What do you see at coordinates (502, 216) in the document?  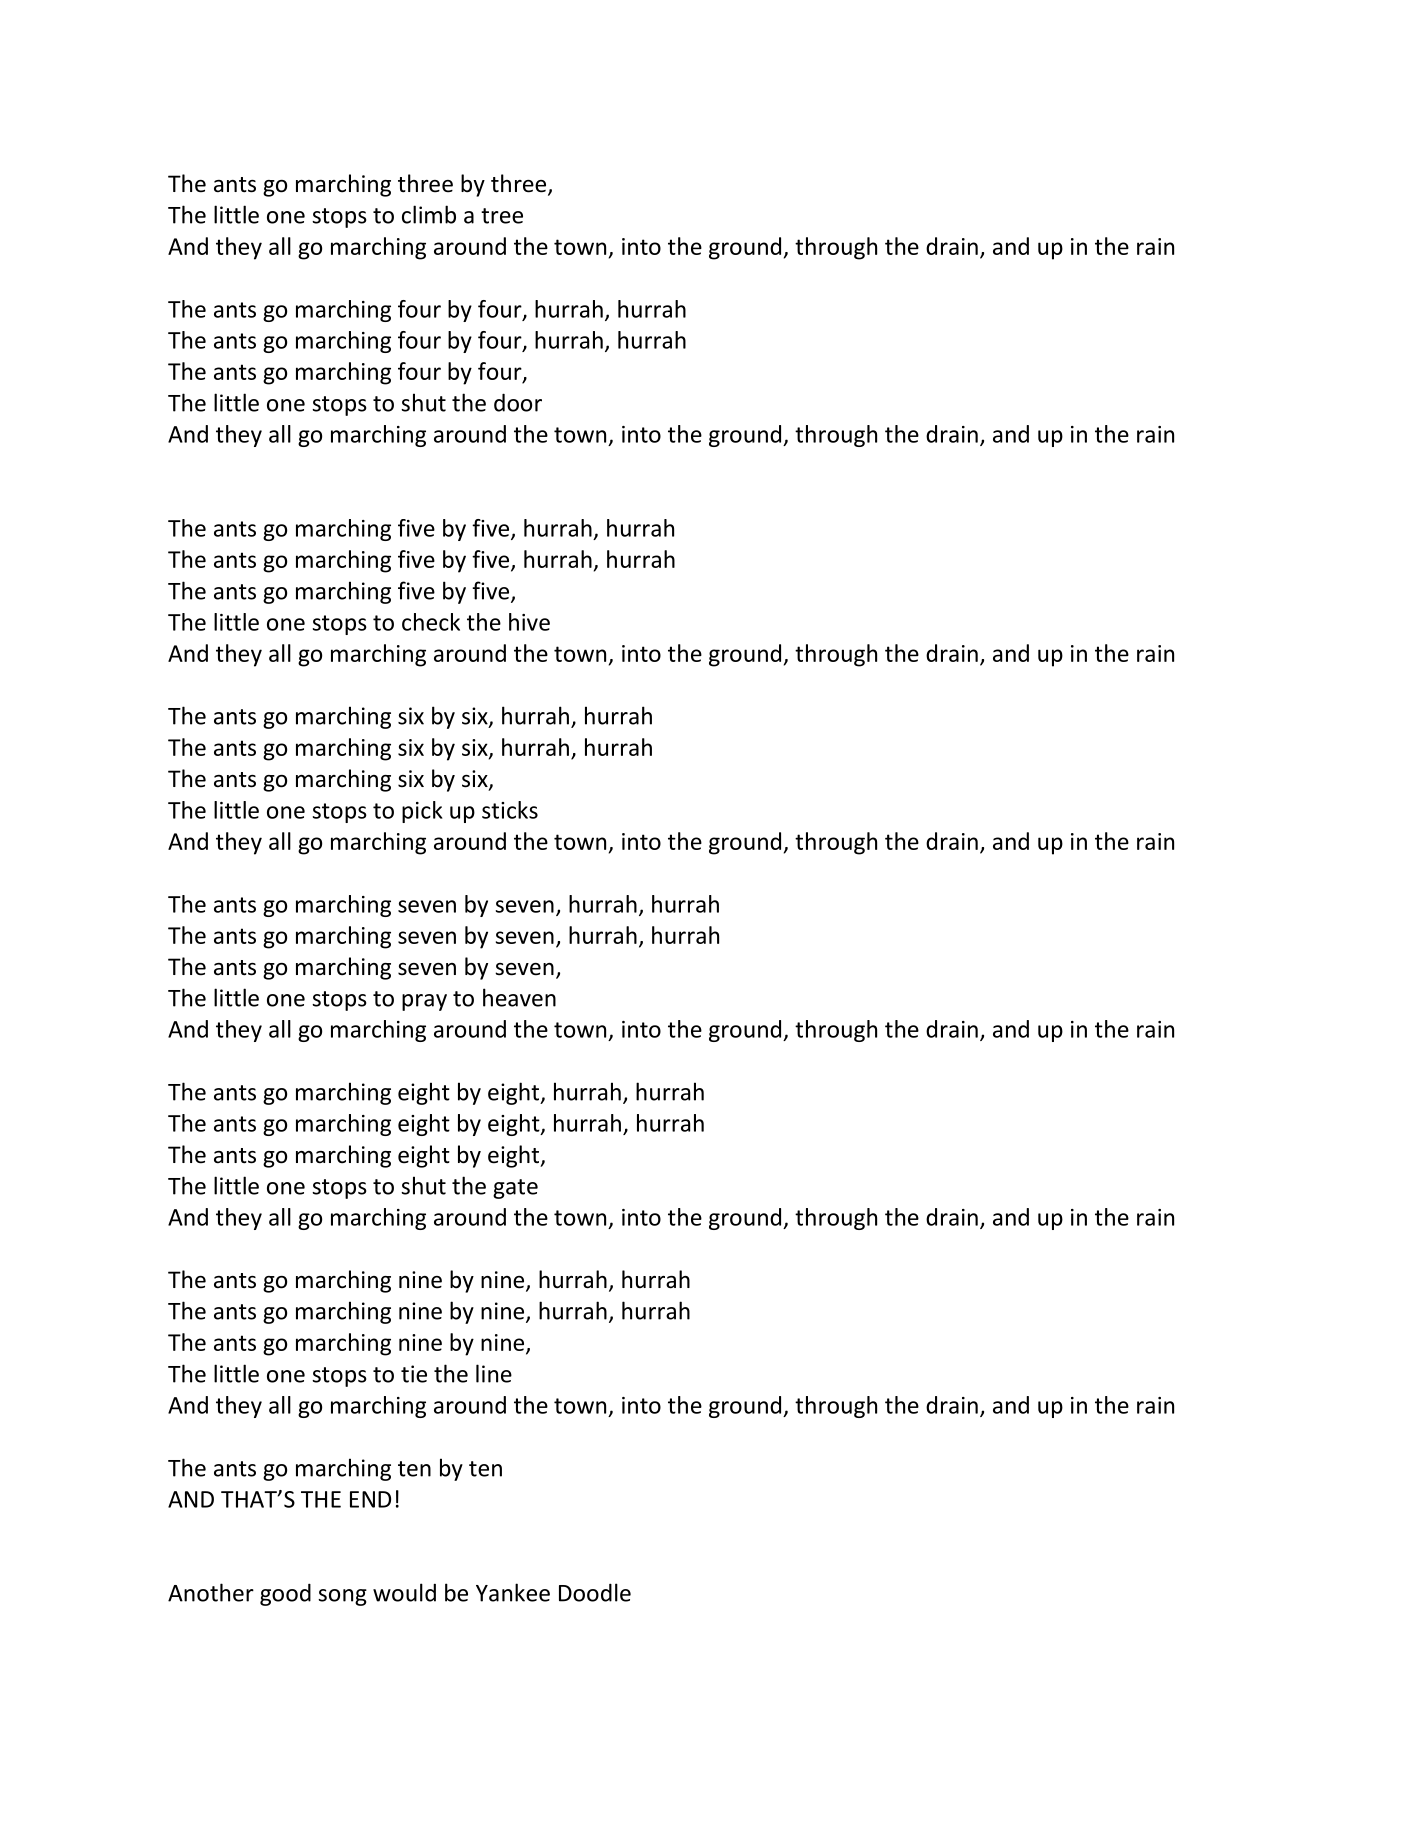 I see `tree` at bounding box center [502, 216].
